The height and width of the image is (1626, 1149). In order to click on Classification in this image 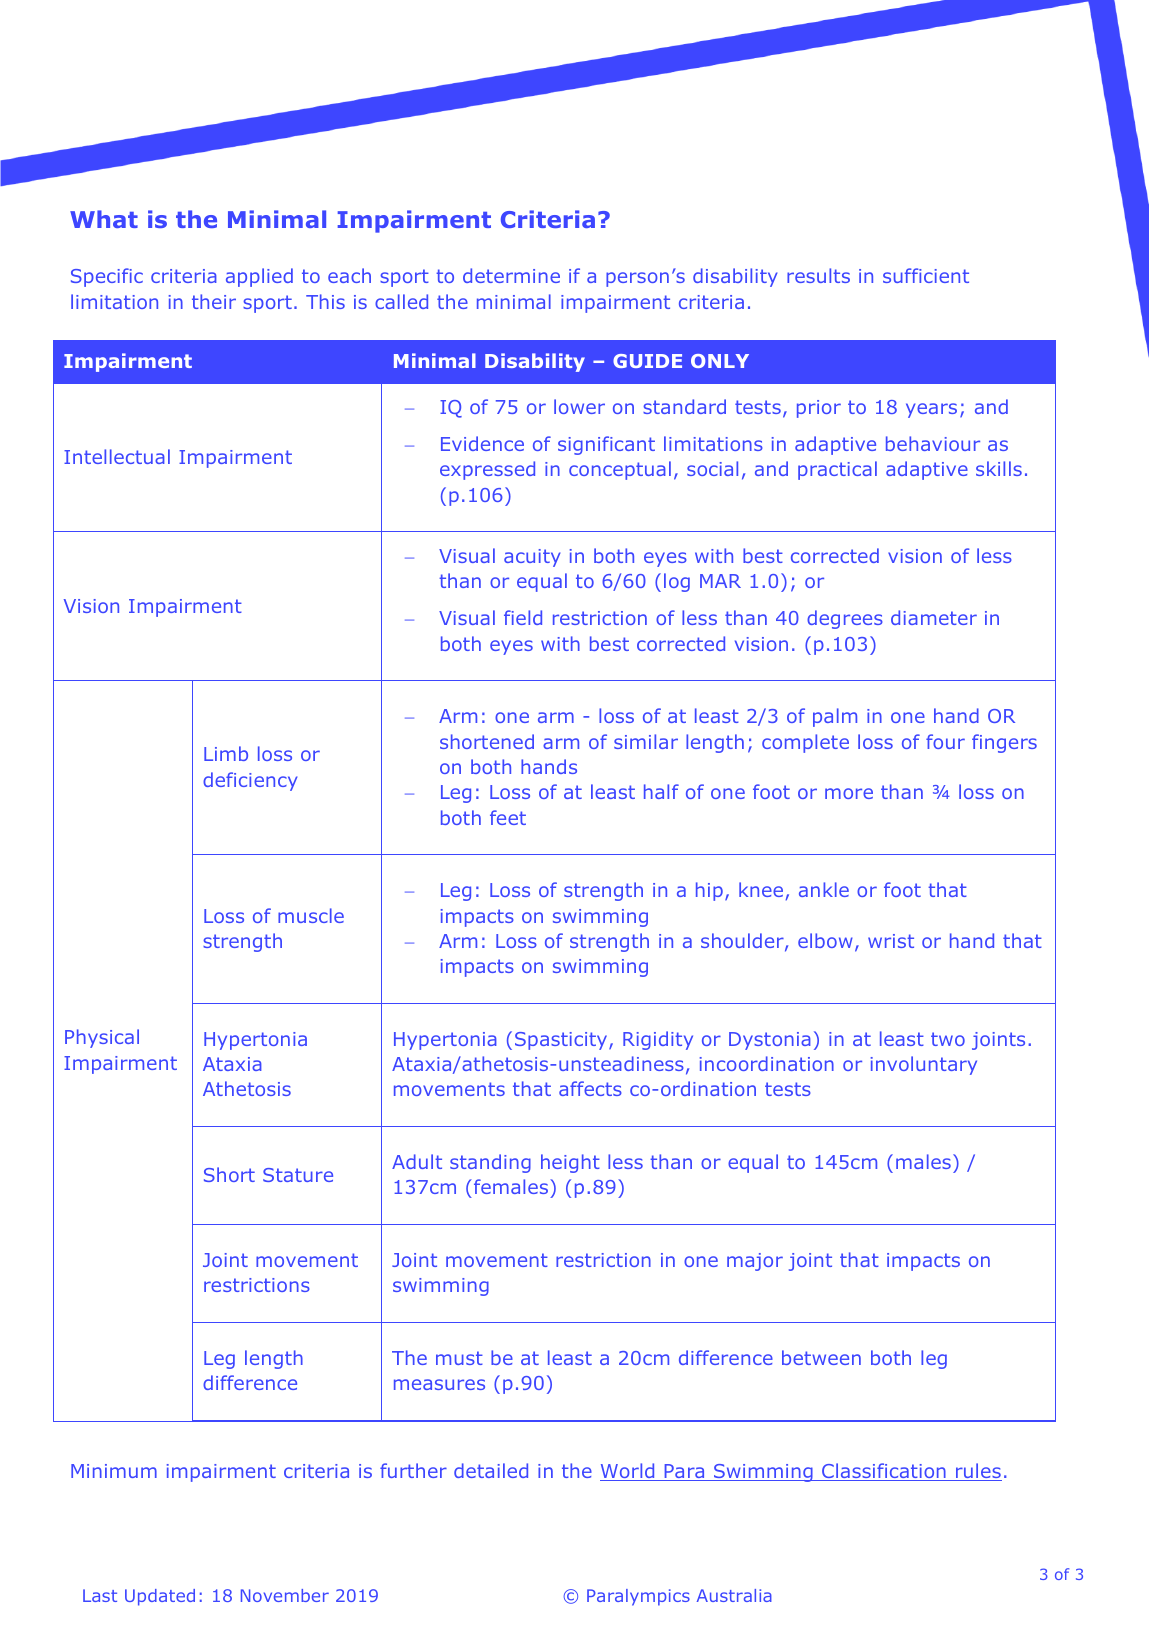, I will do `click(884, 1472)`.
